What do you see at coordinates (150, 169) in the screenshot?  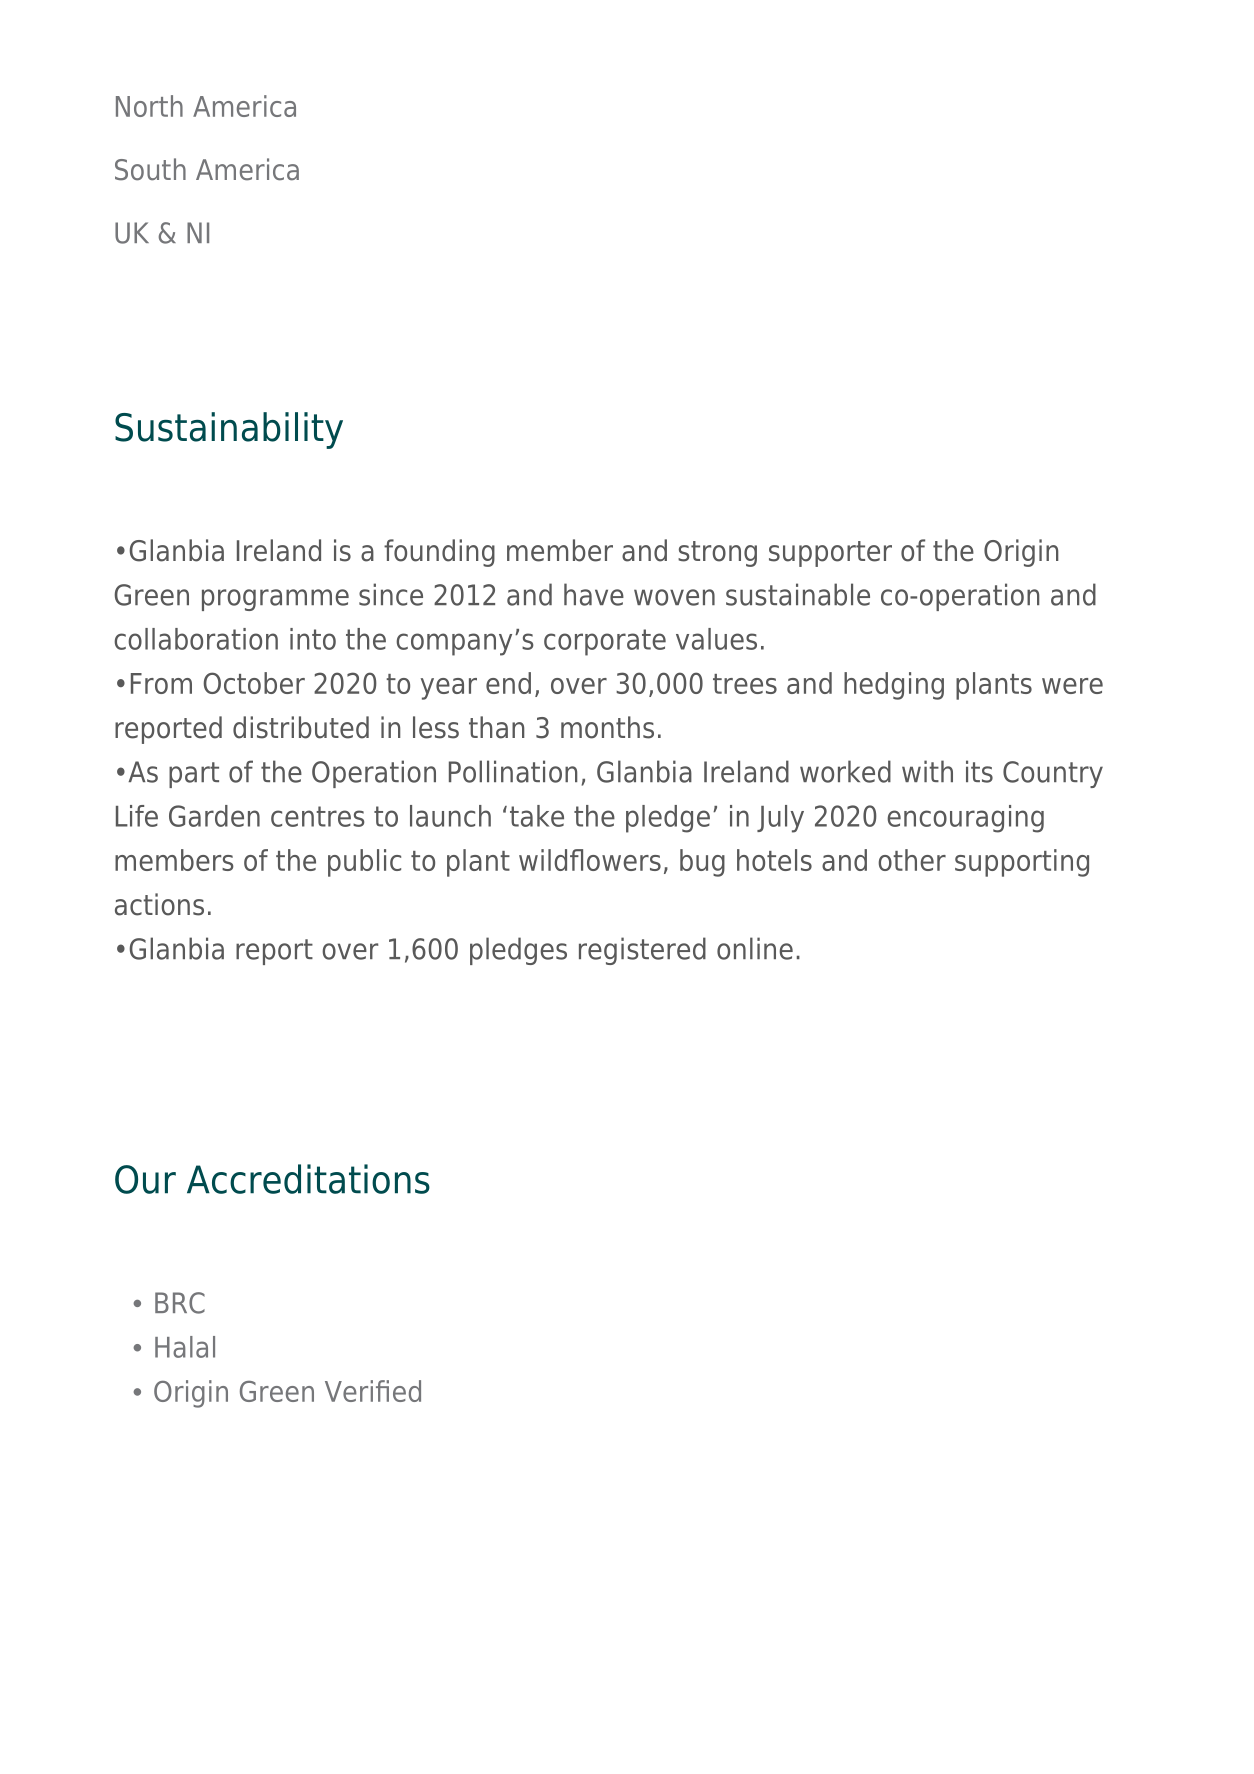 I see `South` at bounding box center [150, 169].
